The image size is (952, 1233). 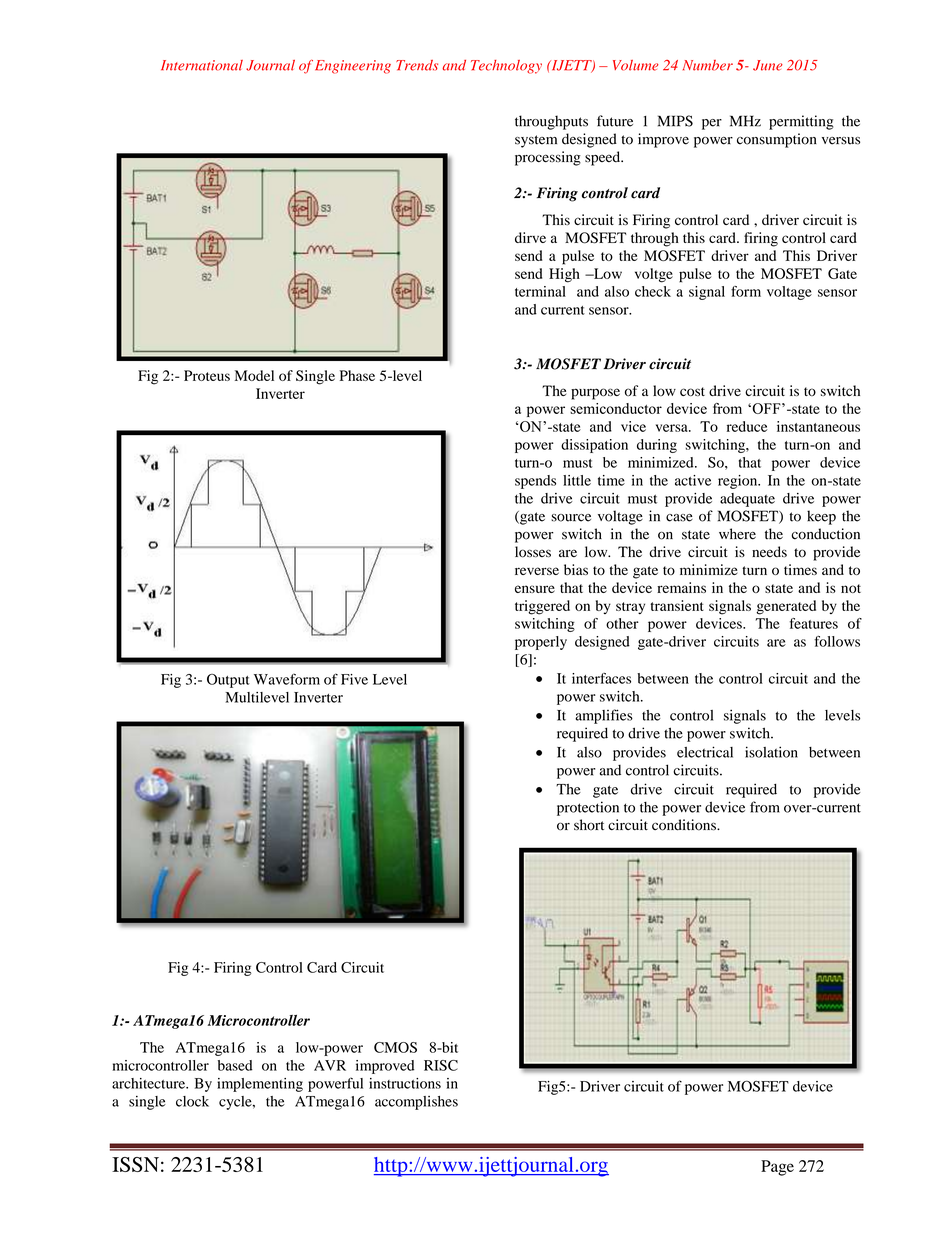 I want to click on accomplishes, so click(x=416, y=1103).
